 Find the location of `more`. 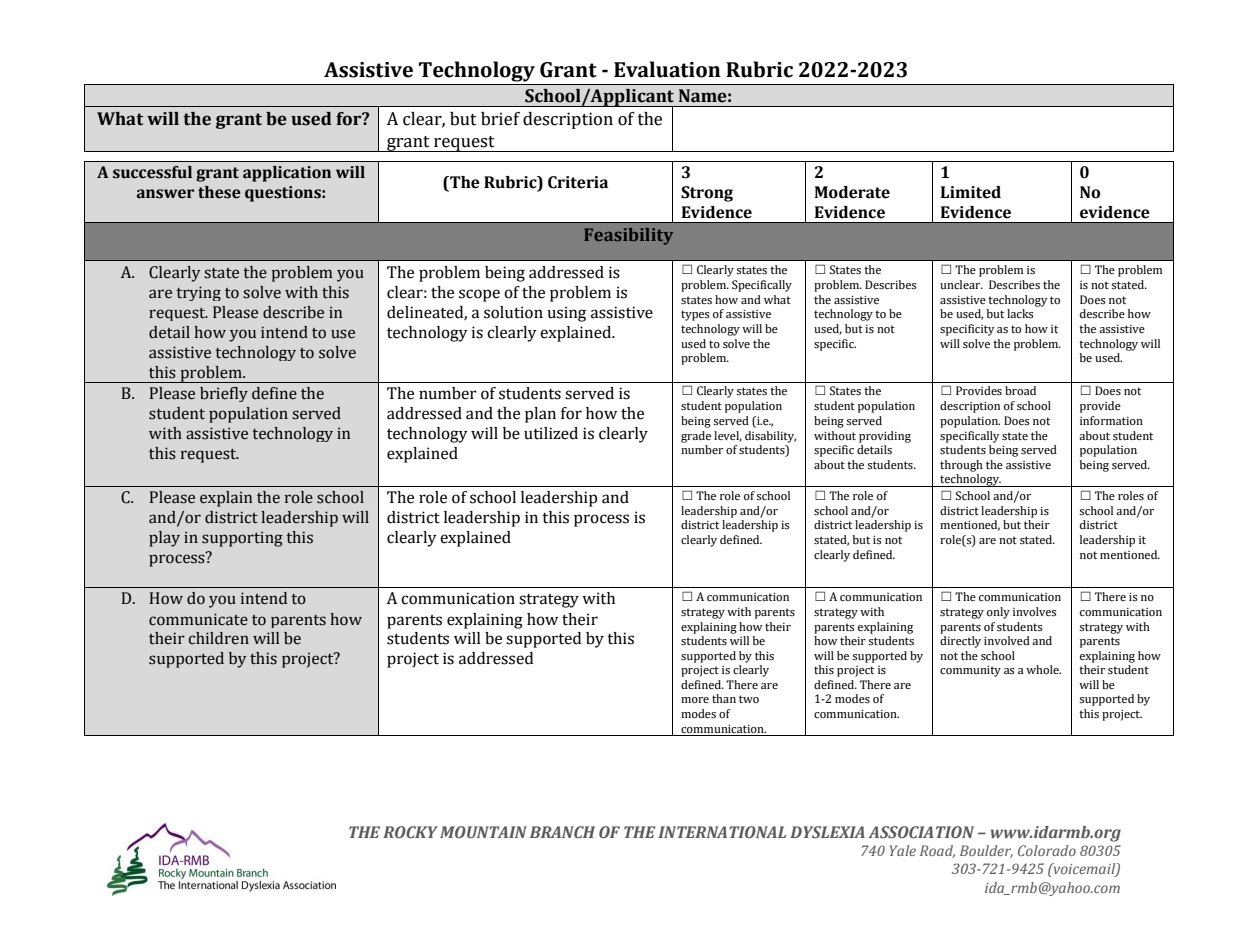

more is located at coordinates (695, 700).
